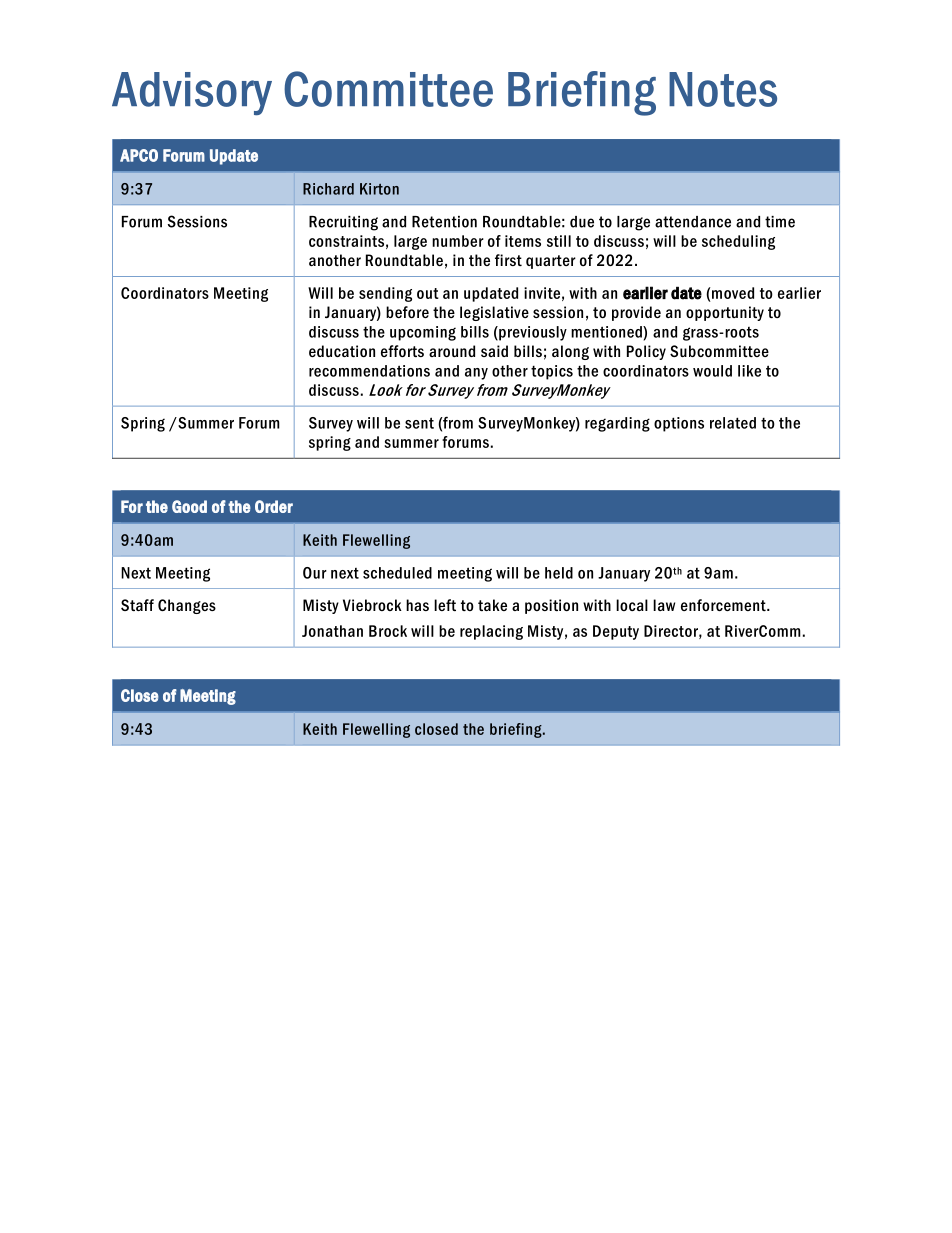 This document has width=952, height=1233. I want to click on options, so click(679, 424).
